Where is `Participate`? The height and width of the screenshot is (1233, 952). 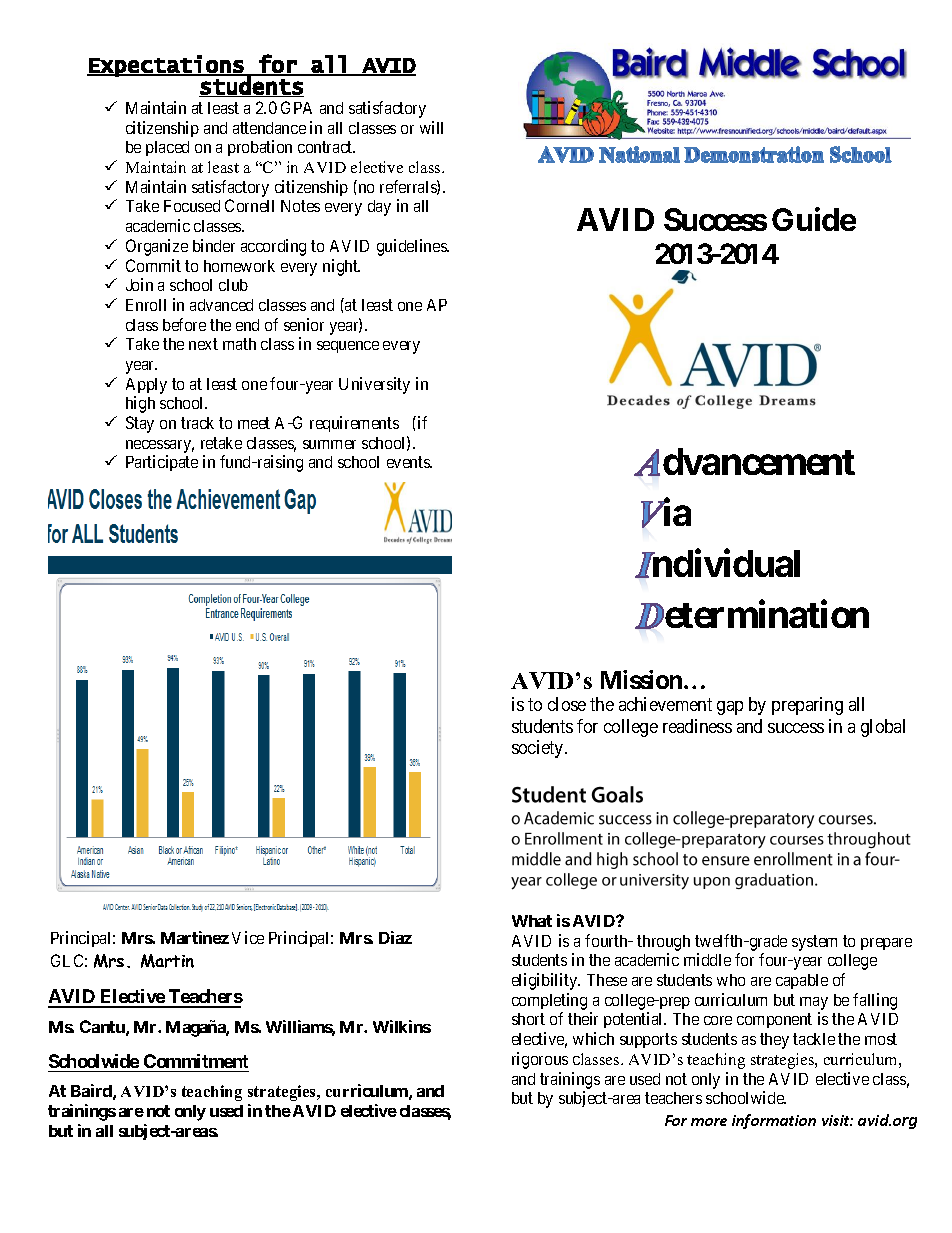
Participate is located at coordinates (162, 463).
